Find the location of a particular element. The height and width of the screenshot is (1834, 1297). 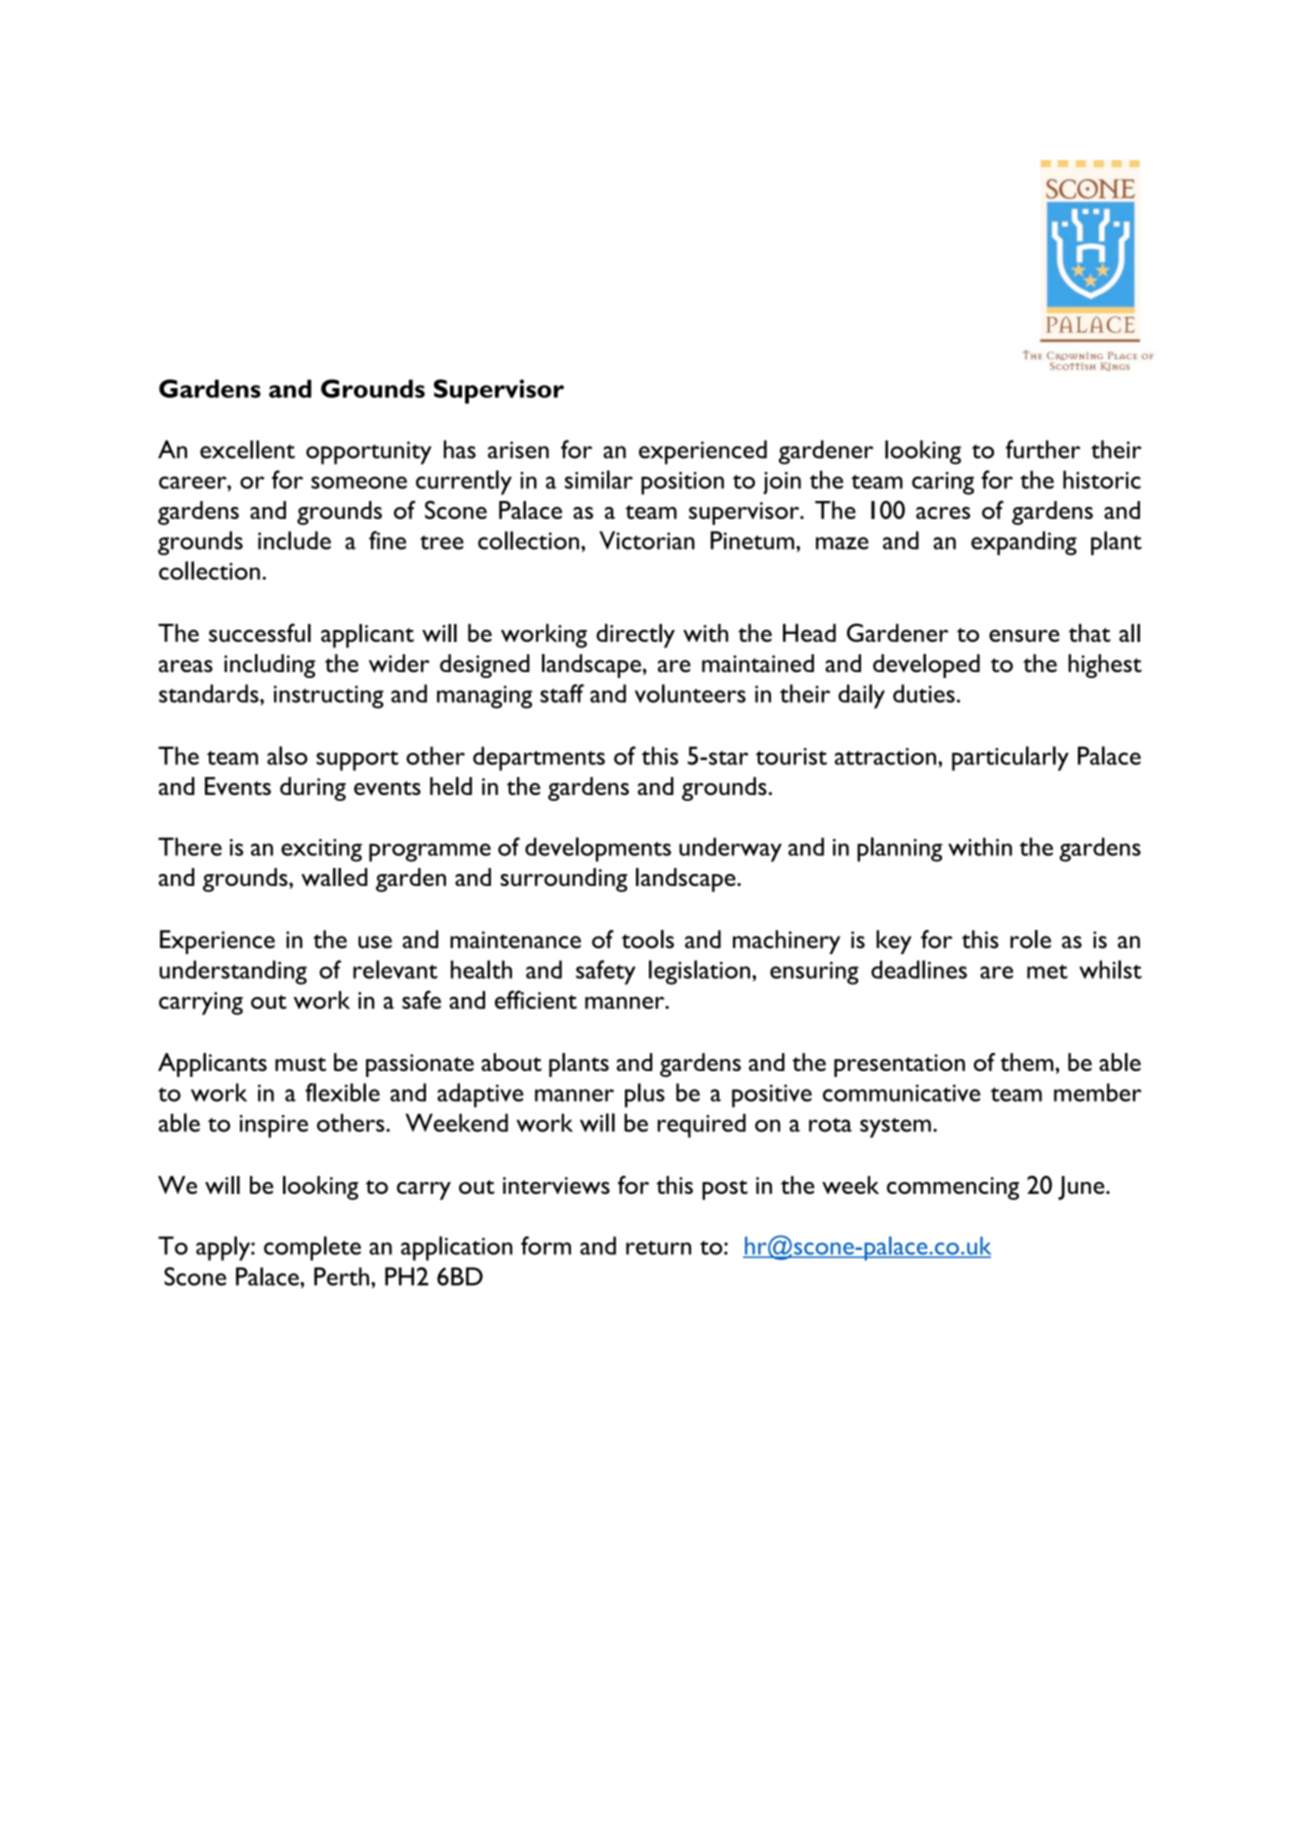

someone is located at coordinates (359, 482).
